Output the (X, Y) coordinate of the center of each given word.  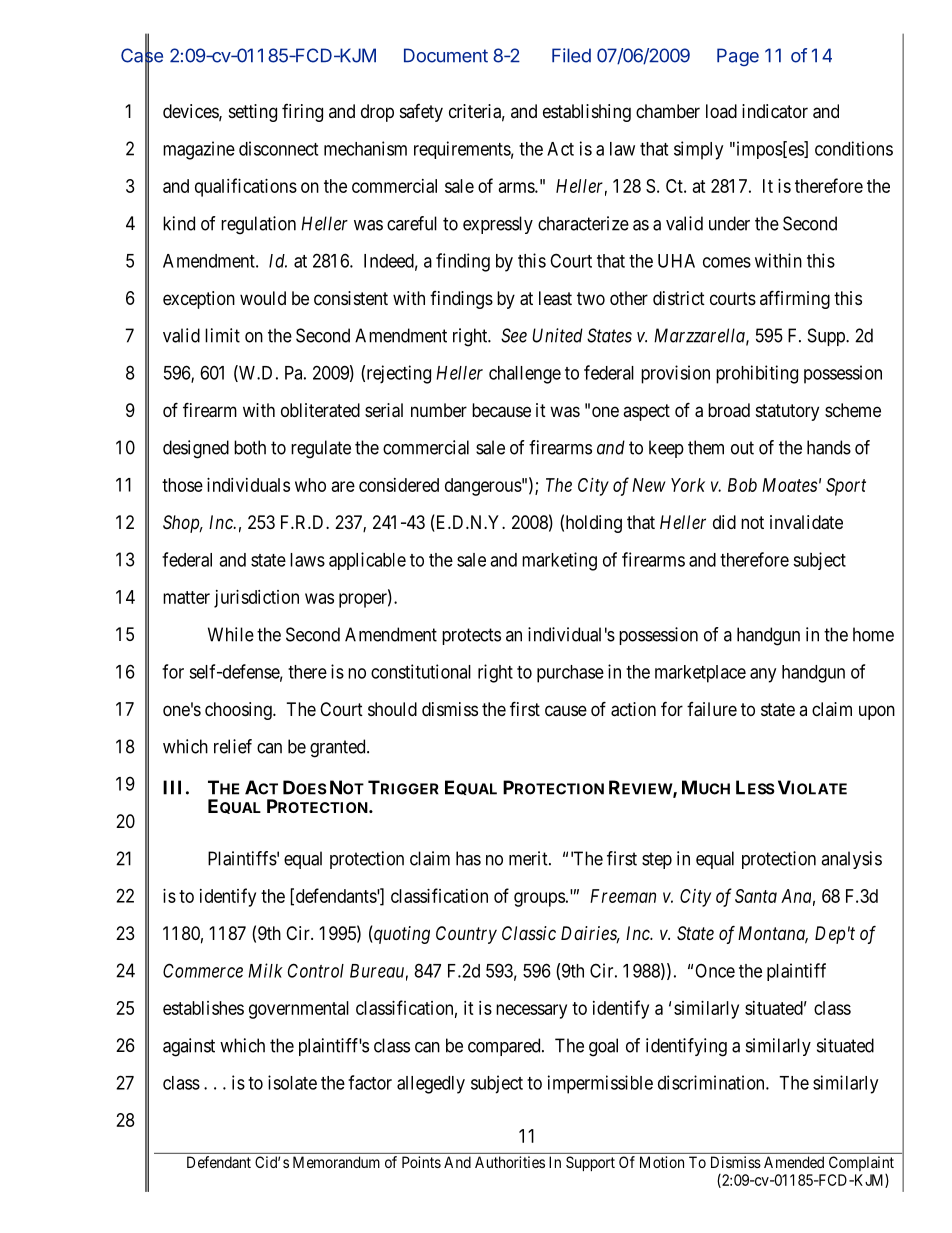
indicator (775, 111)
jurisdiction (256, 599)
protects (471, 636)
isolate (292, 1082)
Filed (571, 55)
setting (253, 113)
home (873, 634)
